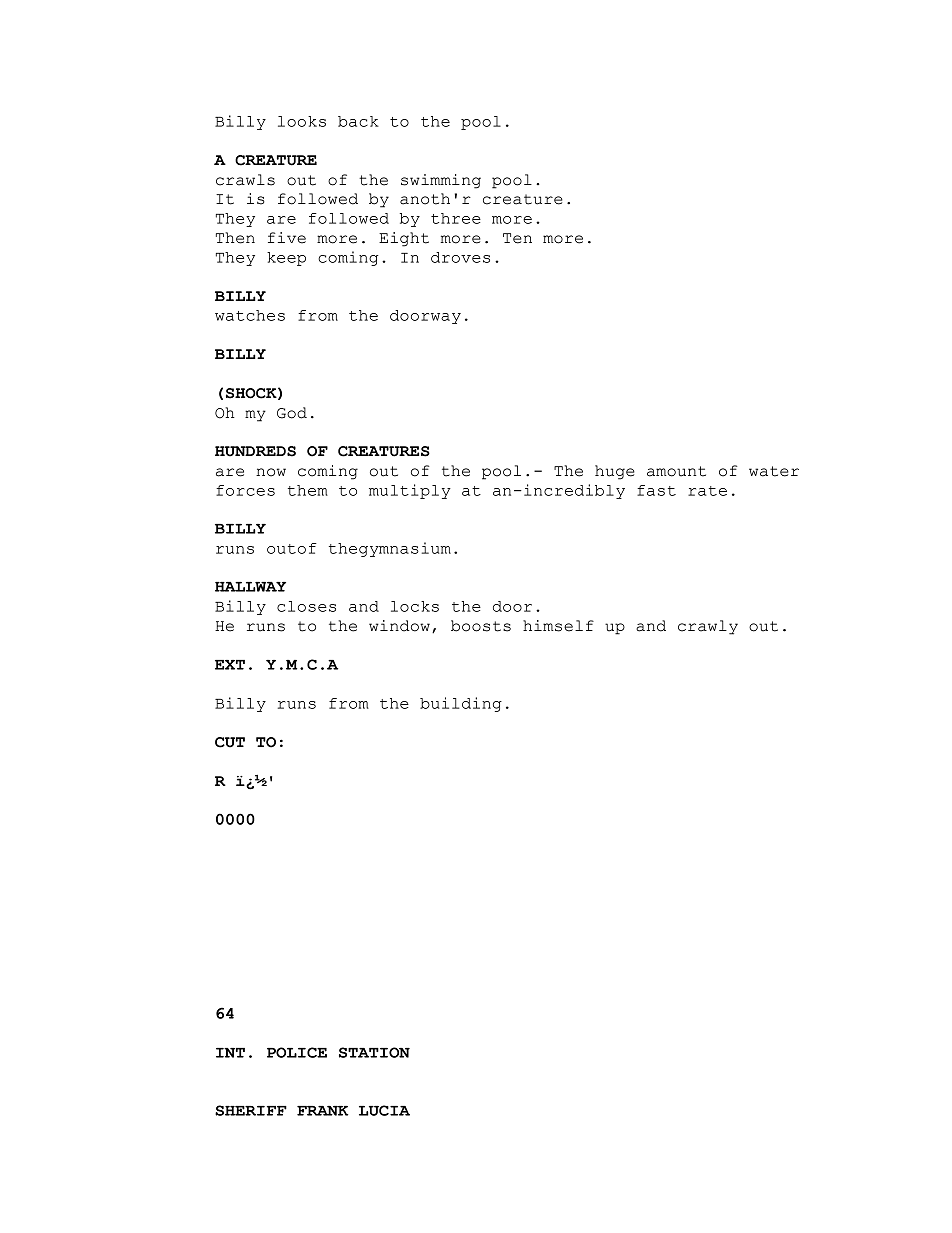 This image has width=952, height=1233. What do you see at coordinates (460, 257) in the image?
I see `droves` at bounding box center [460, 257].
